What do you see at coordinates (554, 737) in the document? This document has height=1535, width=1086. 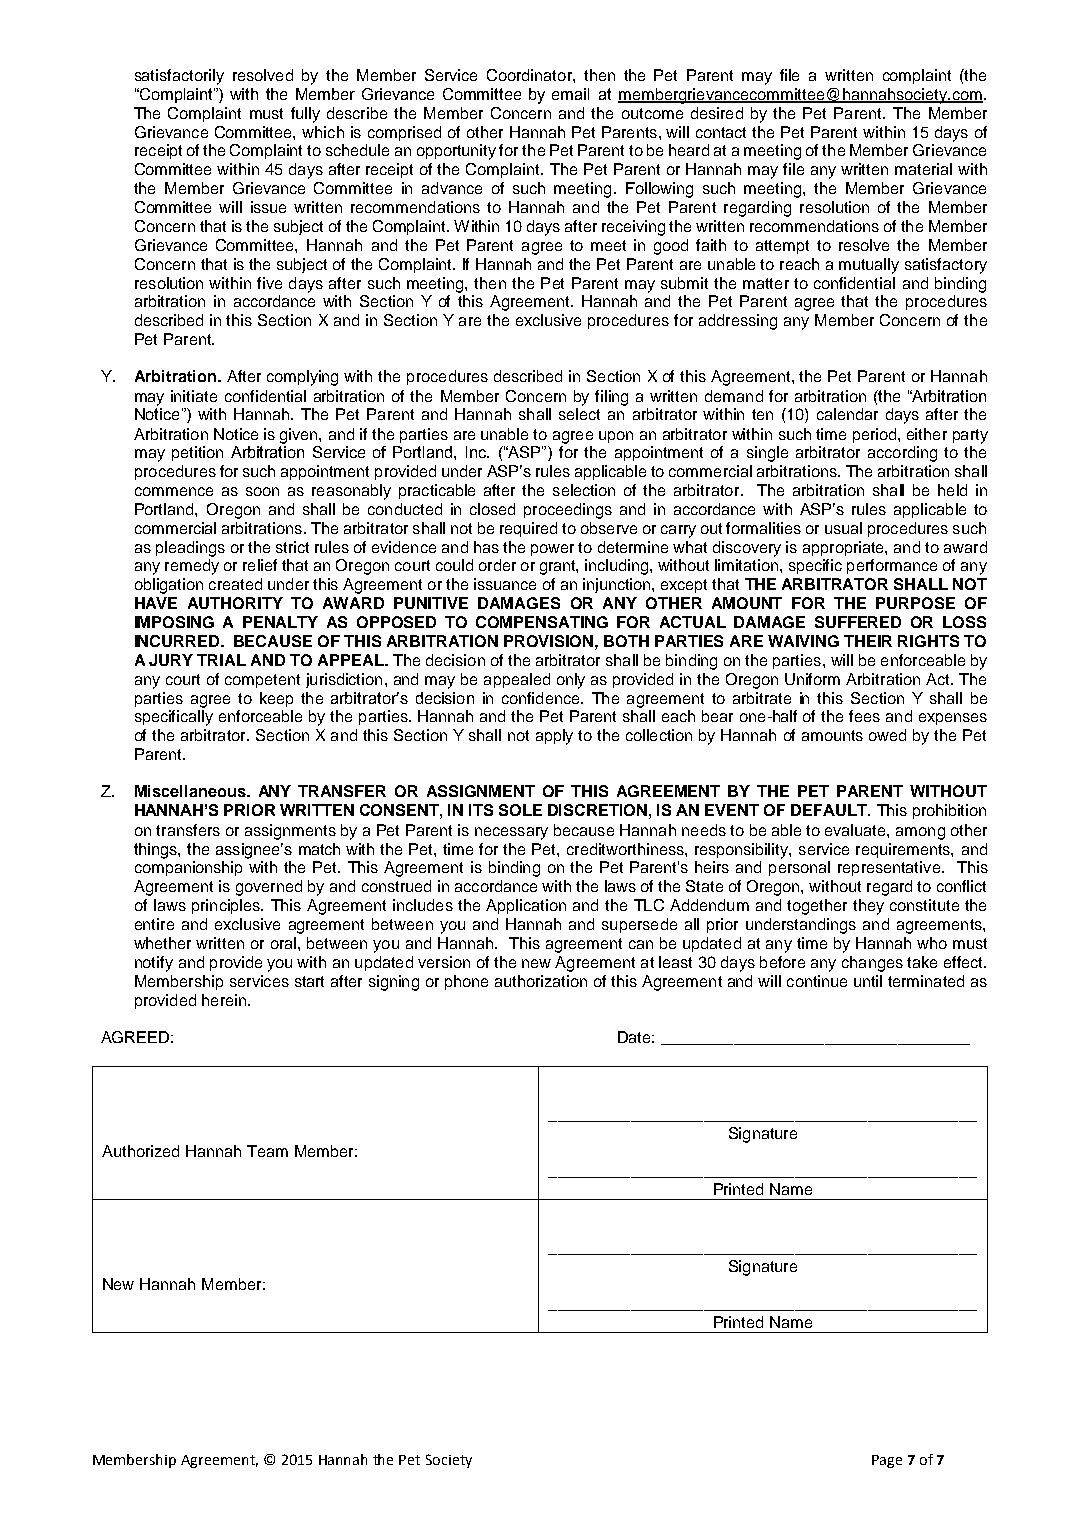 I see `apply` at bounding box center [554, 737].
